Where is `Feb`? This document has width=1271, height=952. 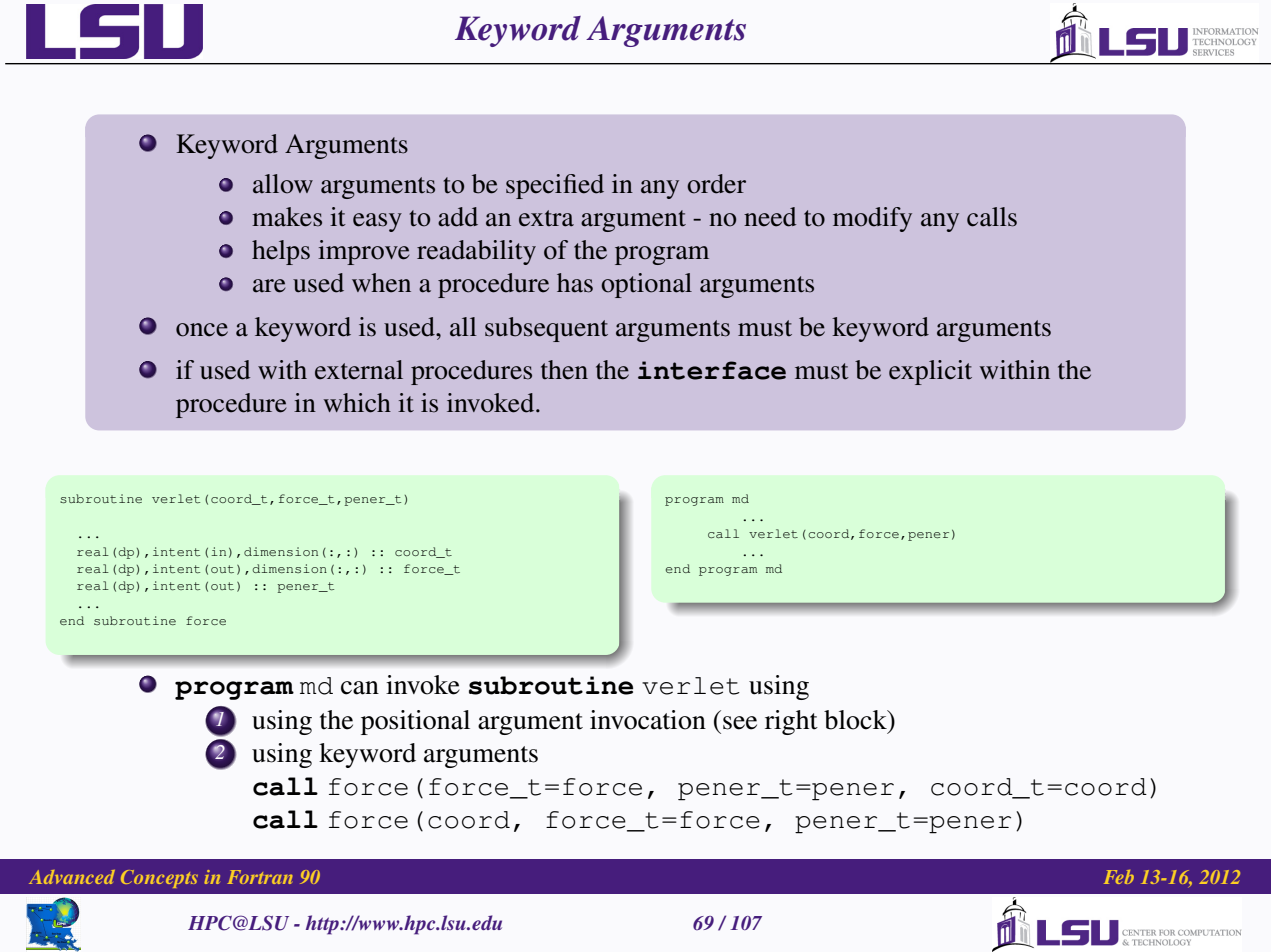 Feb is located at coordinates (1119, 877).
